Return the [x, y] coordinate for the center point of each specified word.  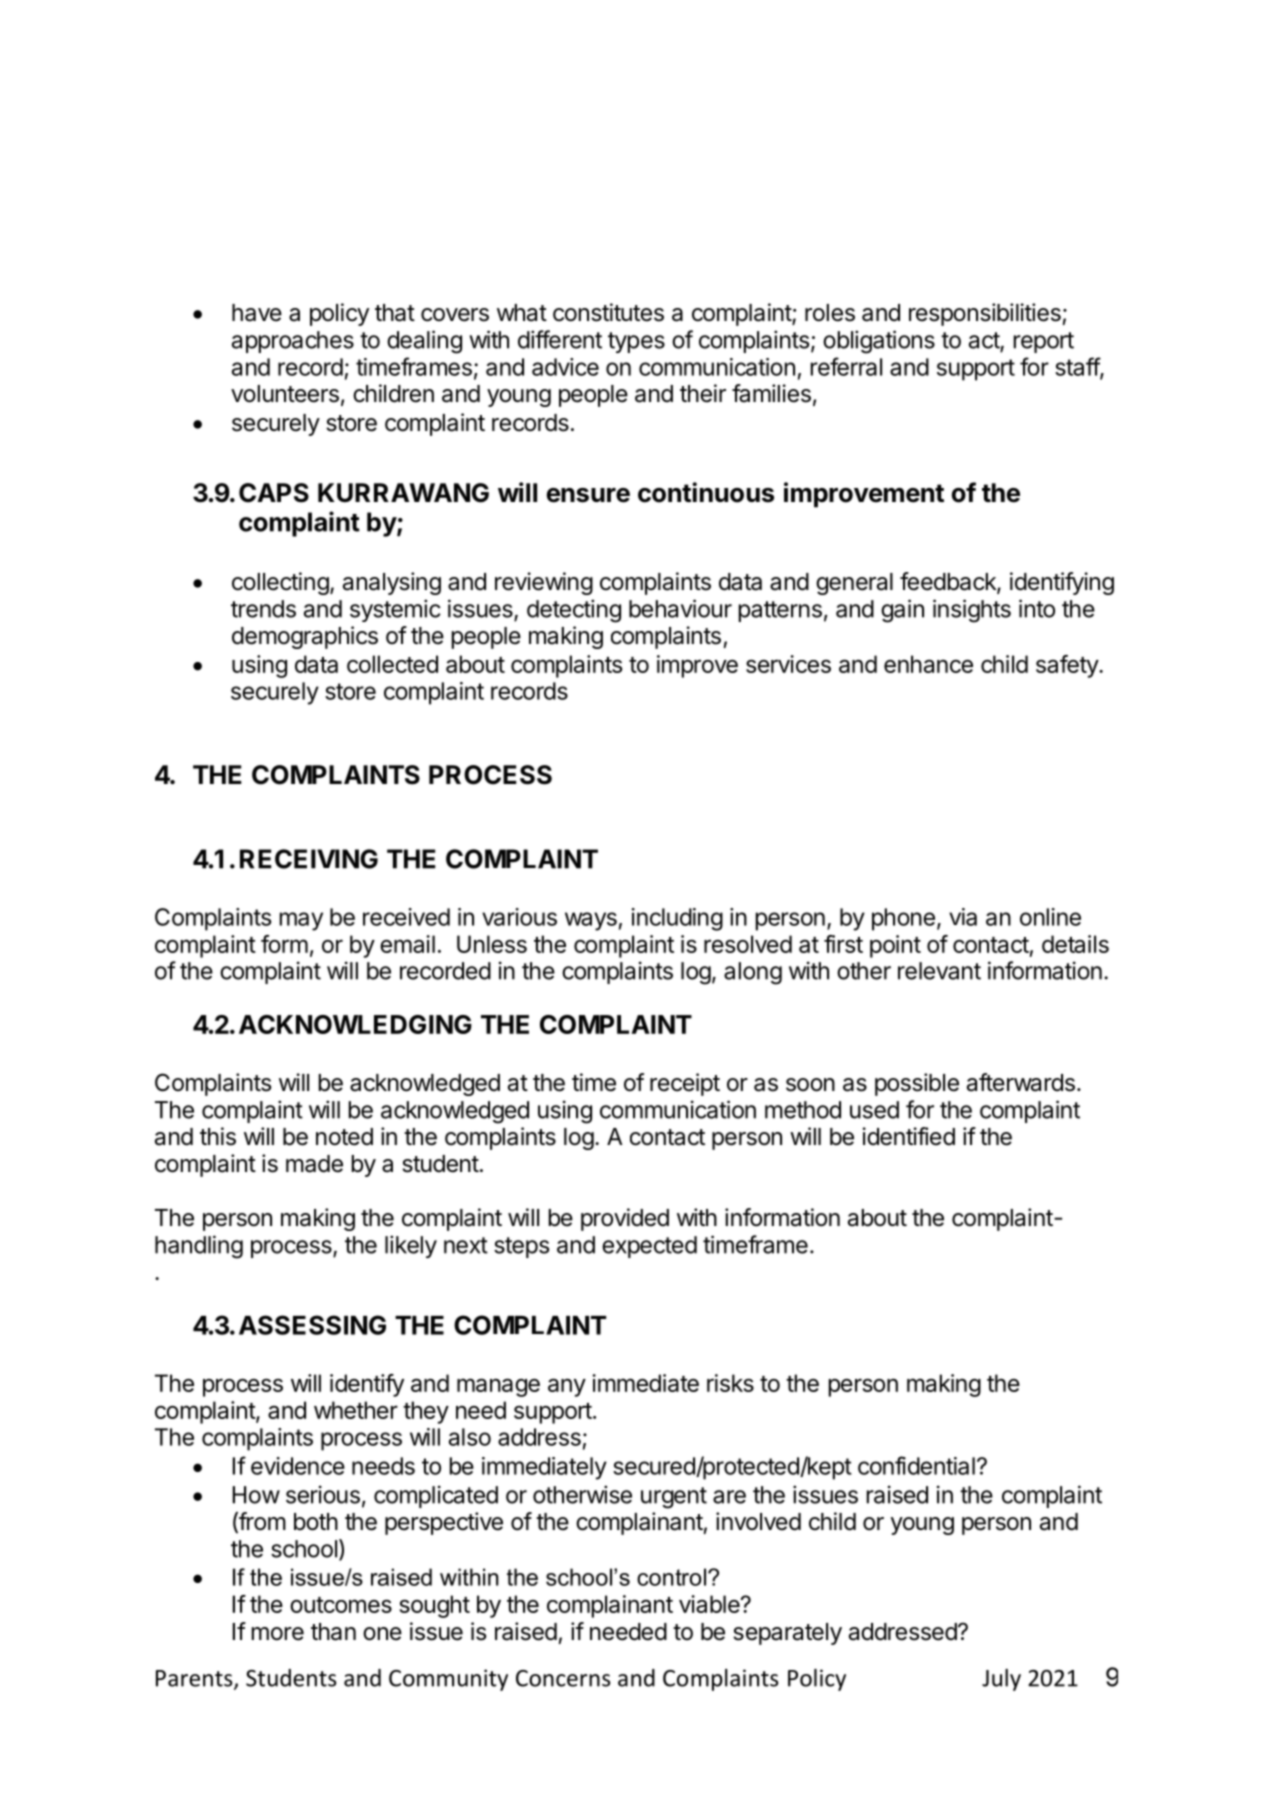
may [301, 921]
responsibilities [985, 314]
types [636, 342]
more [278, 1634]
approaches [293, 342]
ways [591, 921]
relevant [939, 971]
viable [710, 1604]
